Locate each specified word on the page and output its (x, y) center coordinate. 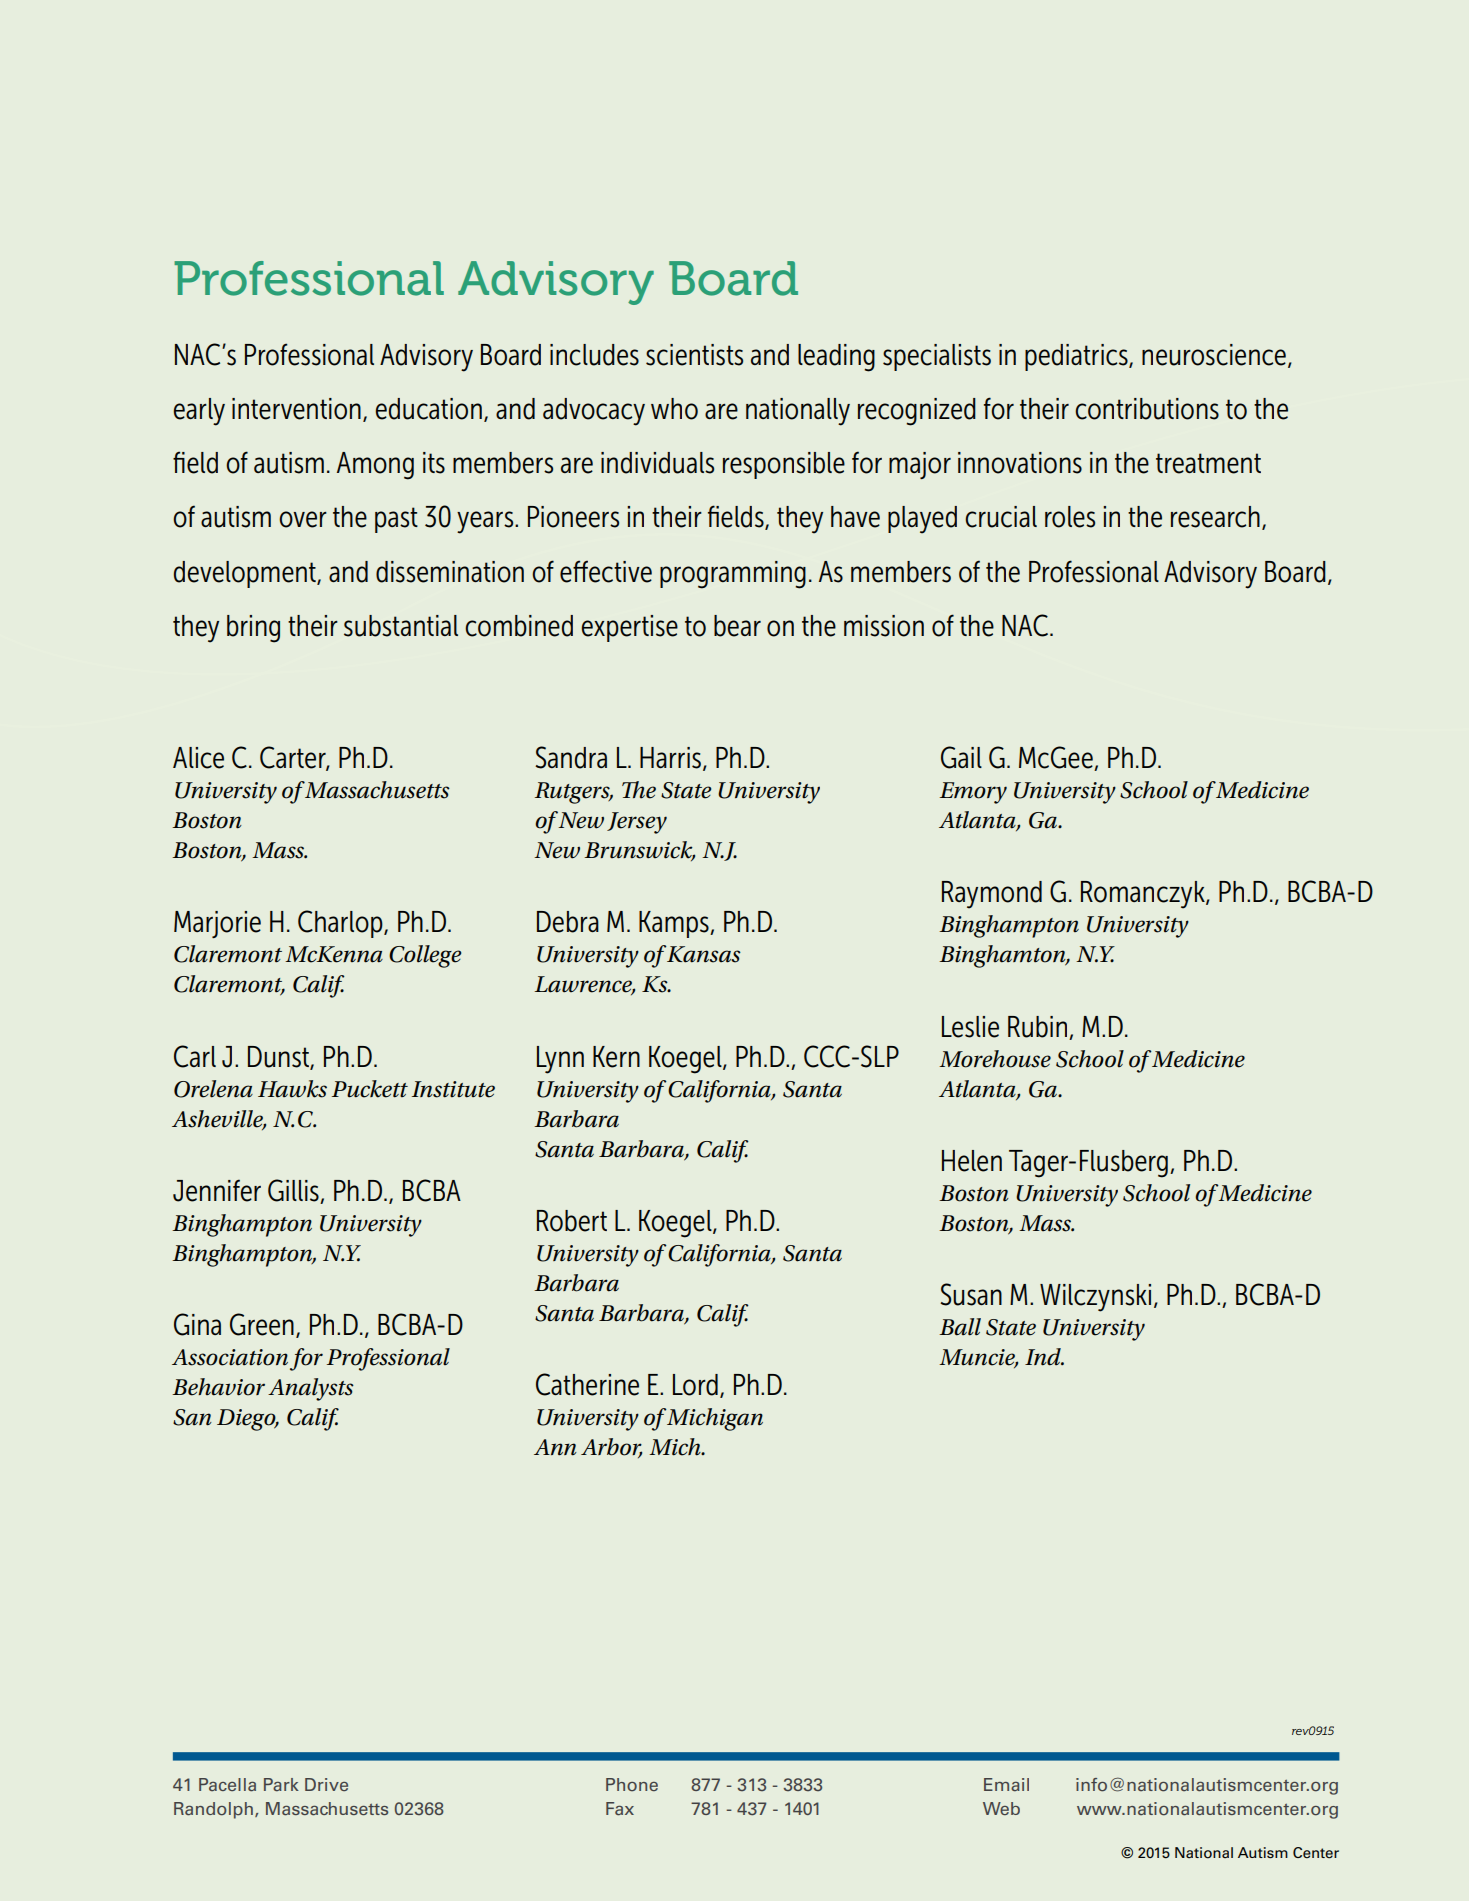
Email (1006, 1785)
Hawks (292, 1089)
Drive (326, 1784)
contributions (1147, 409)
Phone (632, 1785)
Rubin (1037, 1027)
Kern (616, 1057)
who (674, 409)
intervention (296, 409)
